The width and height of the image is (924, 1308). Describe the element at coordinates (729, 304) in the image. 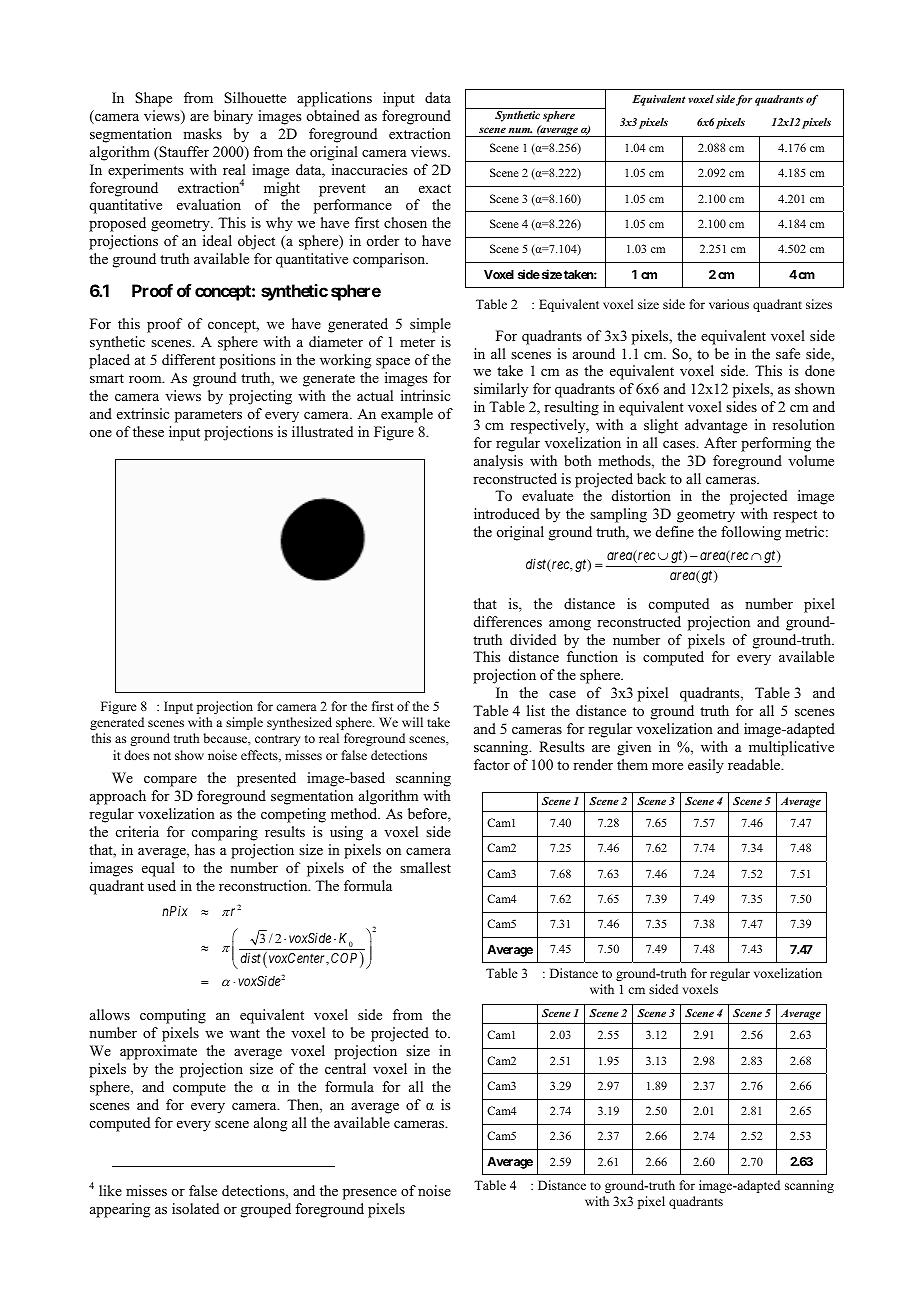

I see `various` at that location.
